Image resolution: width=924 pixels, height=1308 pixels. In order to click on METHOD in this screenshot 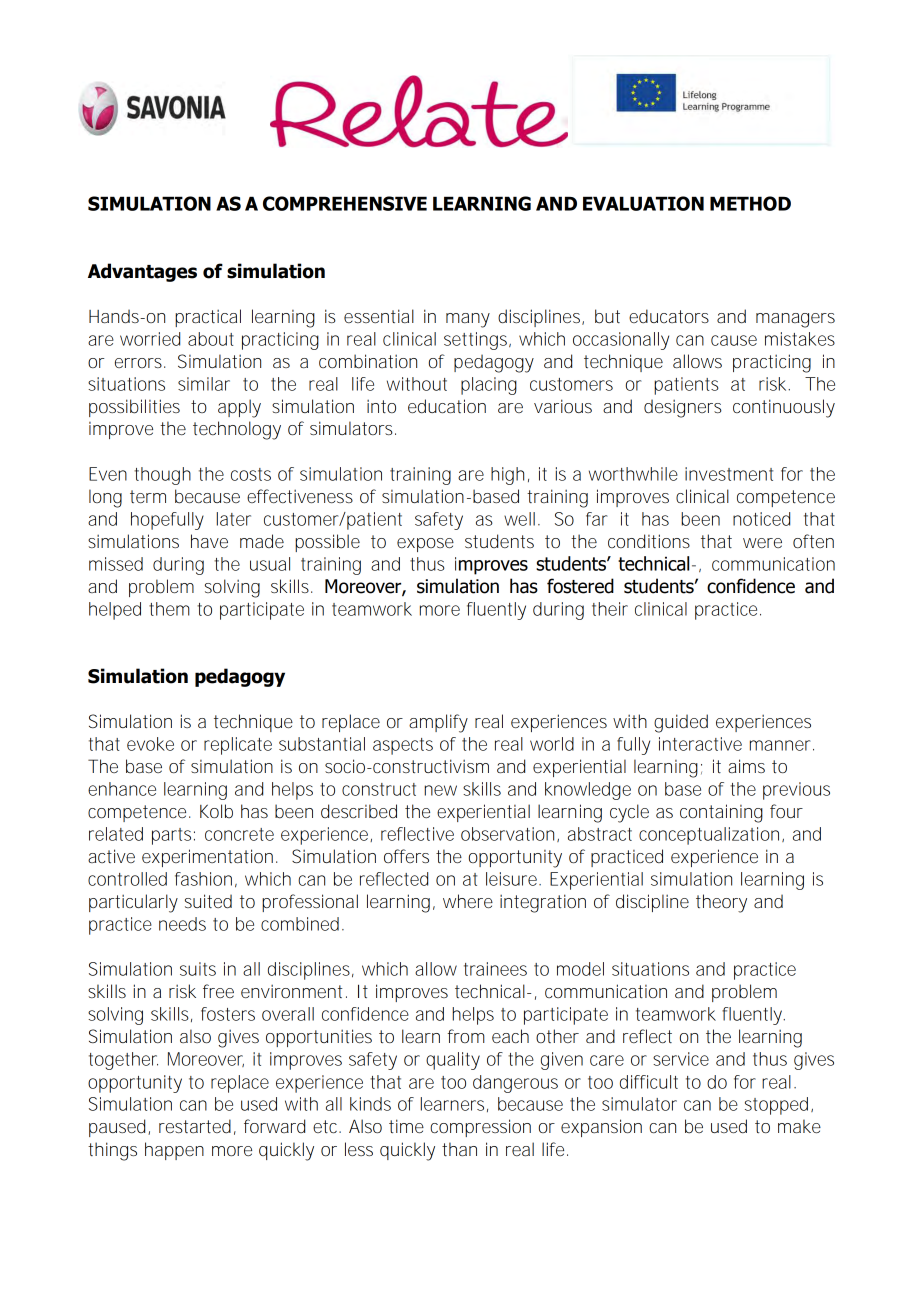, I will do `click(750, 203)`.
